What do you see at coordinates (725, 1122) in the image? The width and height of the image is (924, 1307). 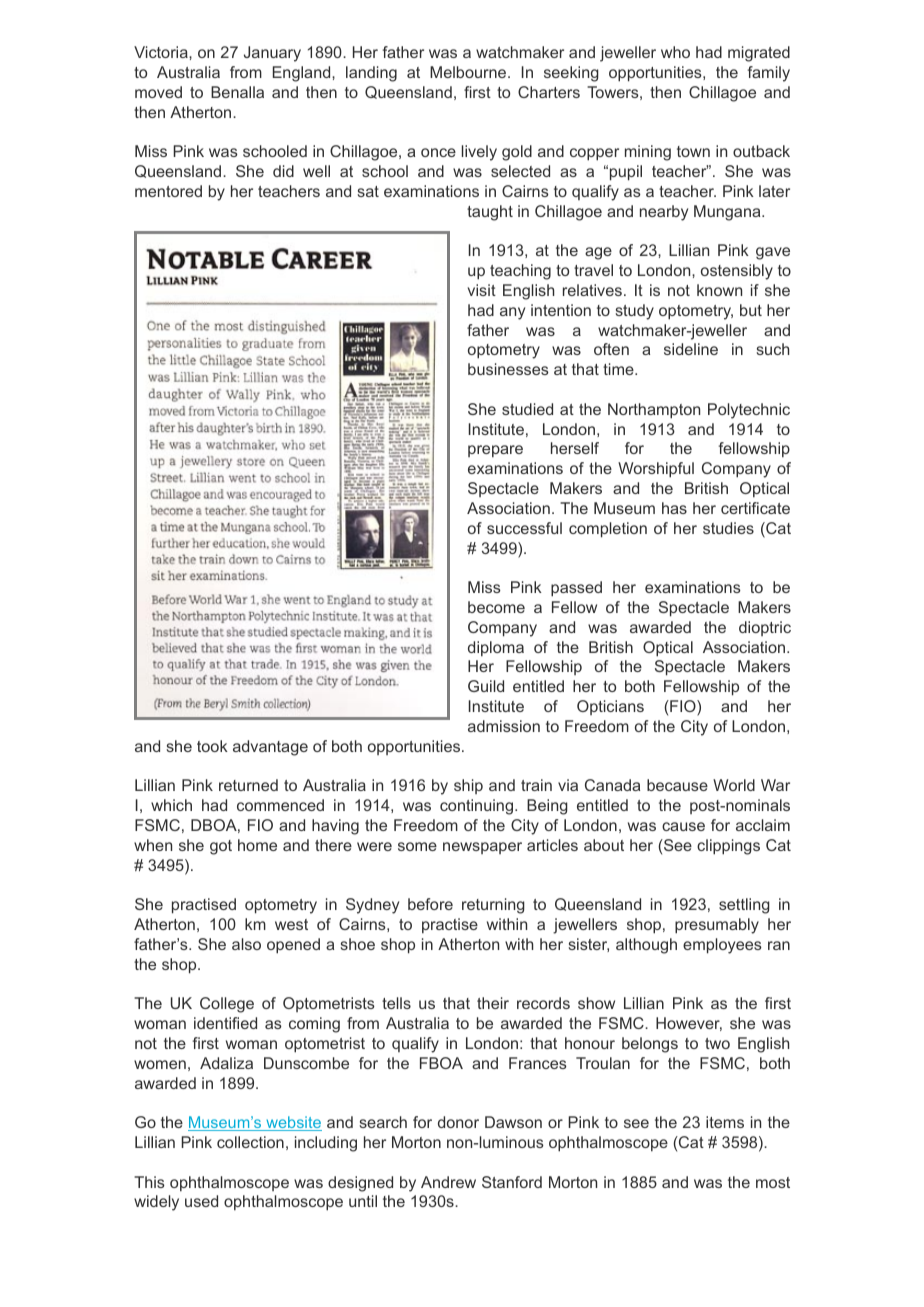 I see `items` at bounding box center [725, 1122].
